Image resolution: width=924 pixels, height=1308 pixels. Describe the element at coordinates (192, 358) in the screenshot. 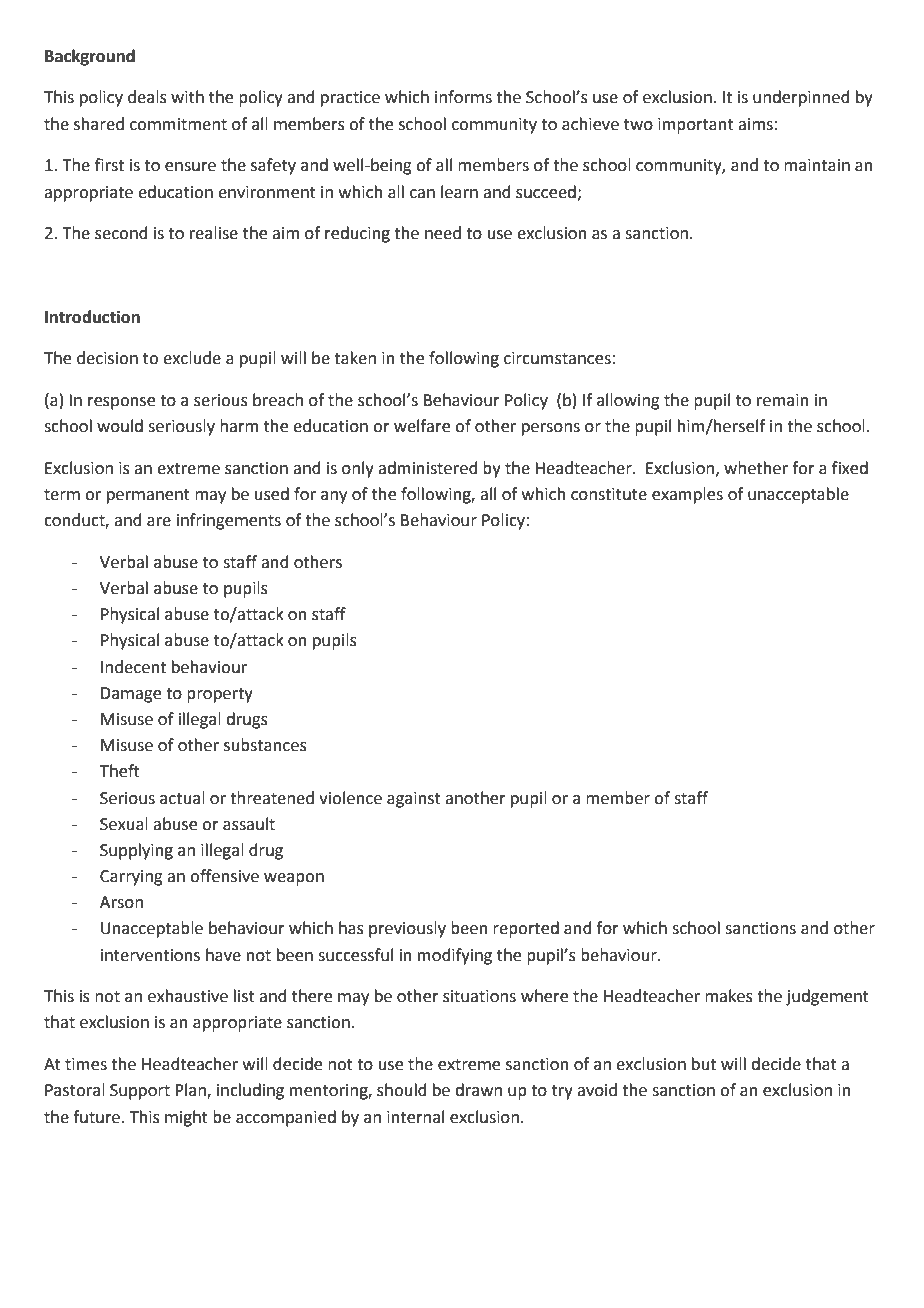

I see `exclude` at that location.
